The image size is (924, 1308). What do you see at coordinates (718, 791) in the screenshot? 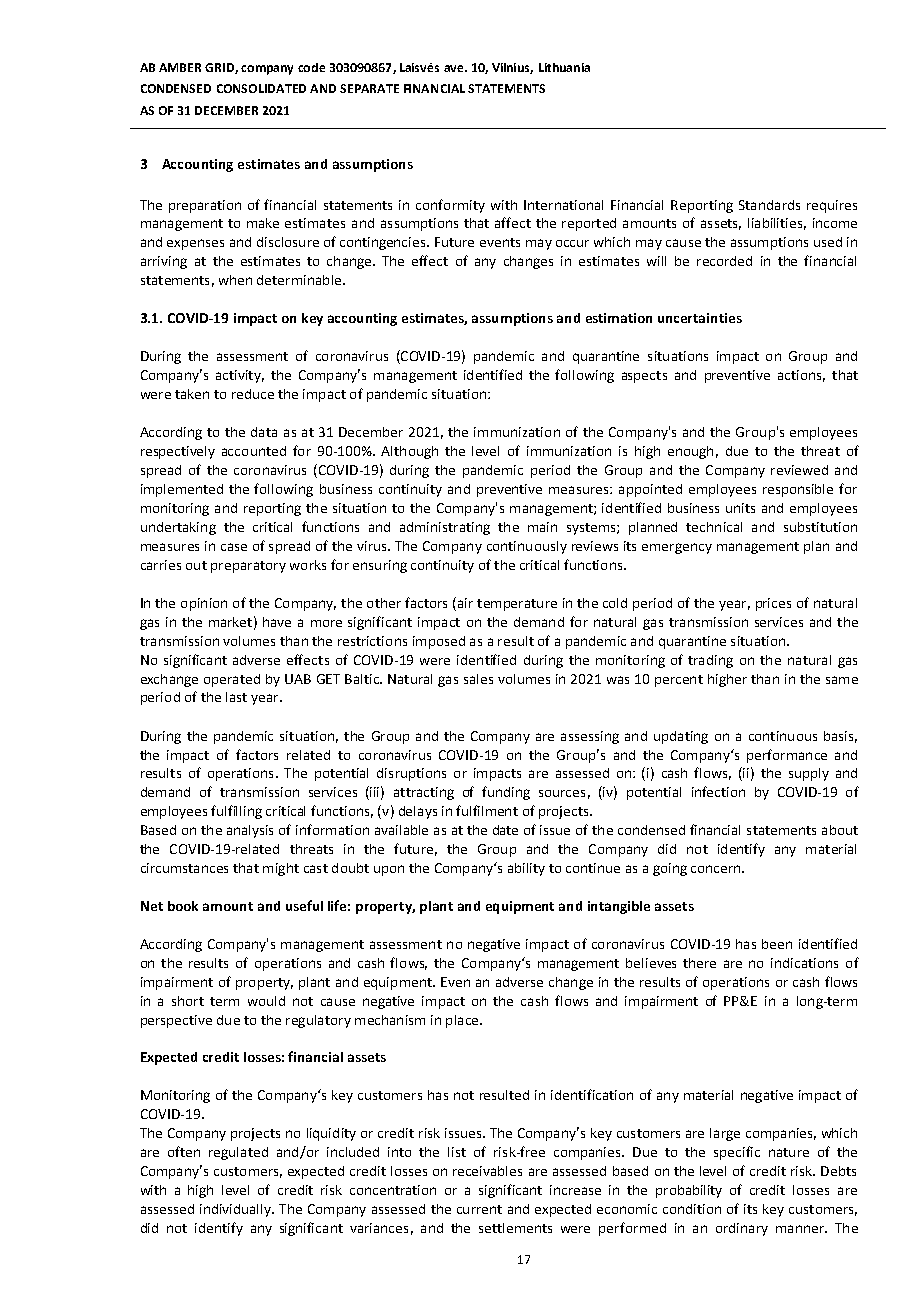
I see `infection` at bounding box center [718, 791].
